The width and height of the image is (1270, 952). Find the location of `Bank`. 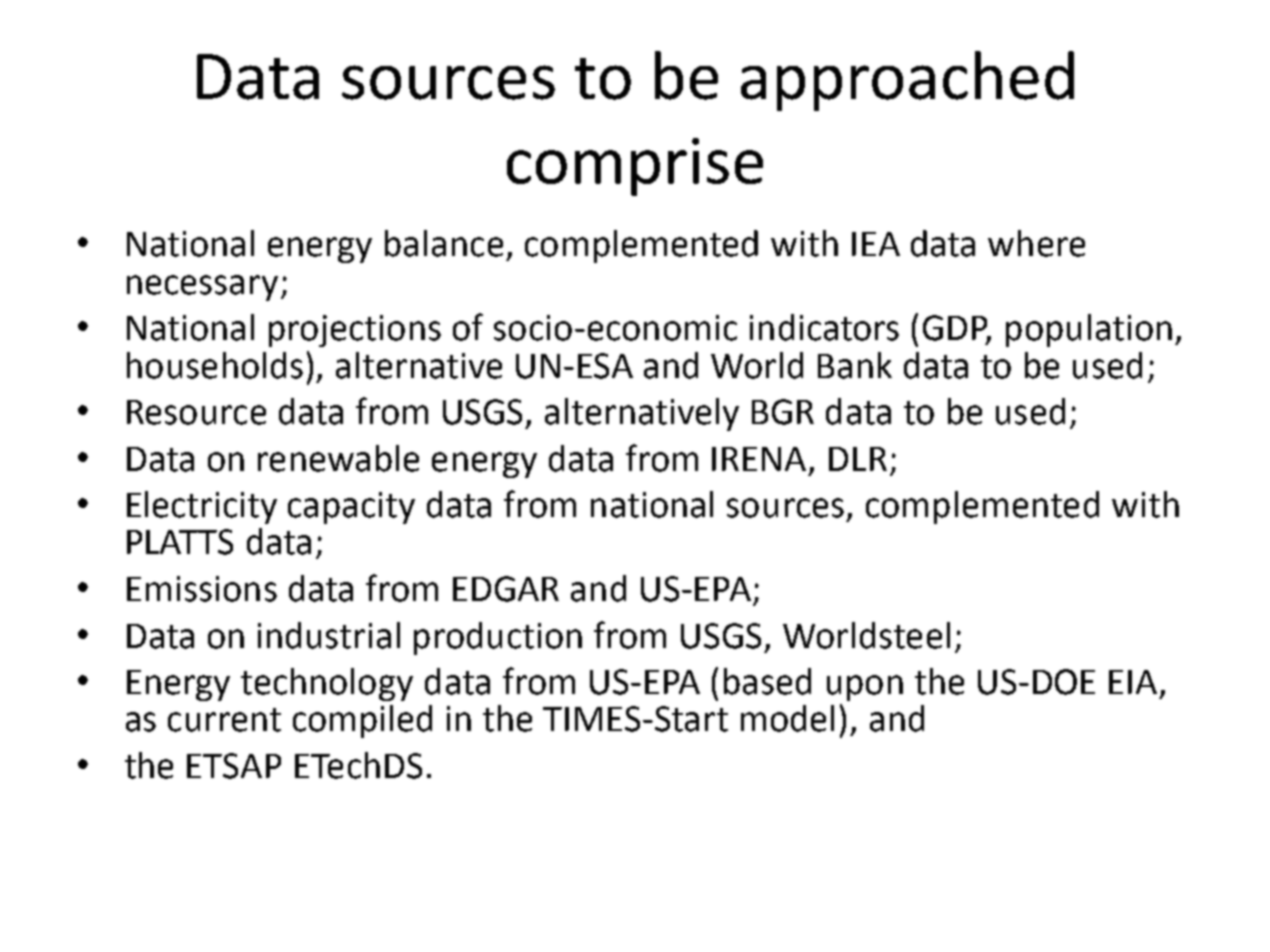

Bank is located at coordinates (855, 365).
